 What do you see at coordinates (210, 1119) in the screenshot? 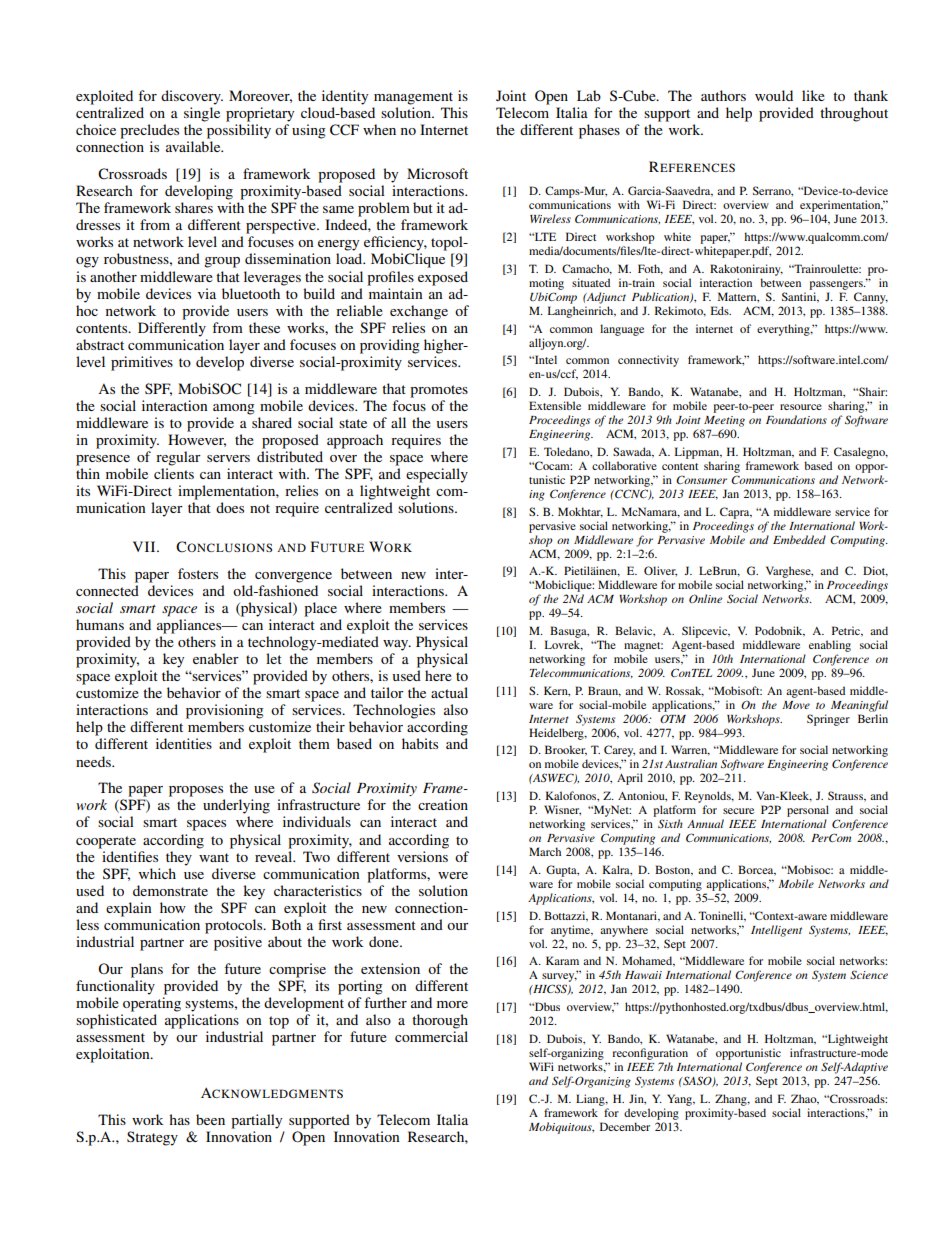
I see `been` at bounding box center [210, 1119].
